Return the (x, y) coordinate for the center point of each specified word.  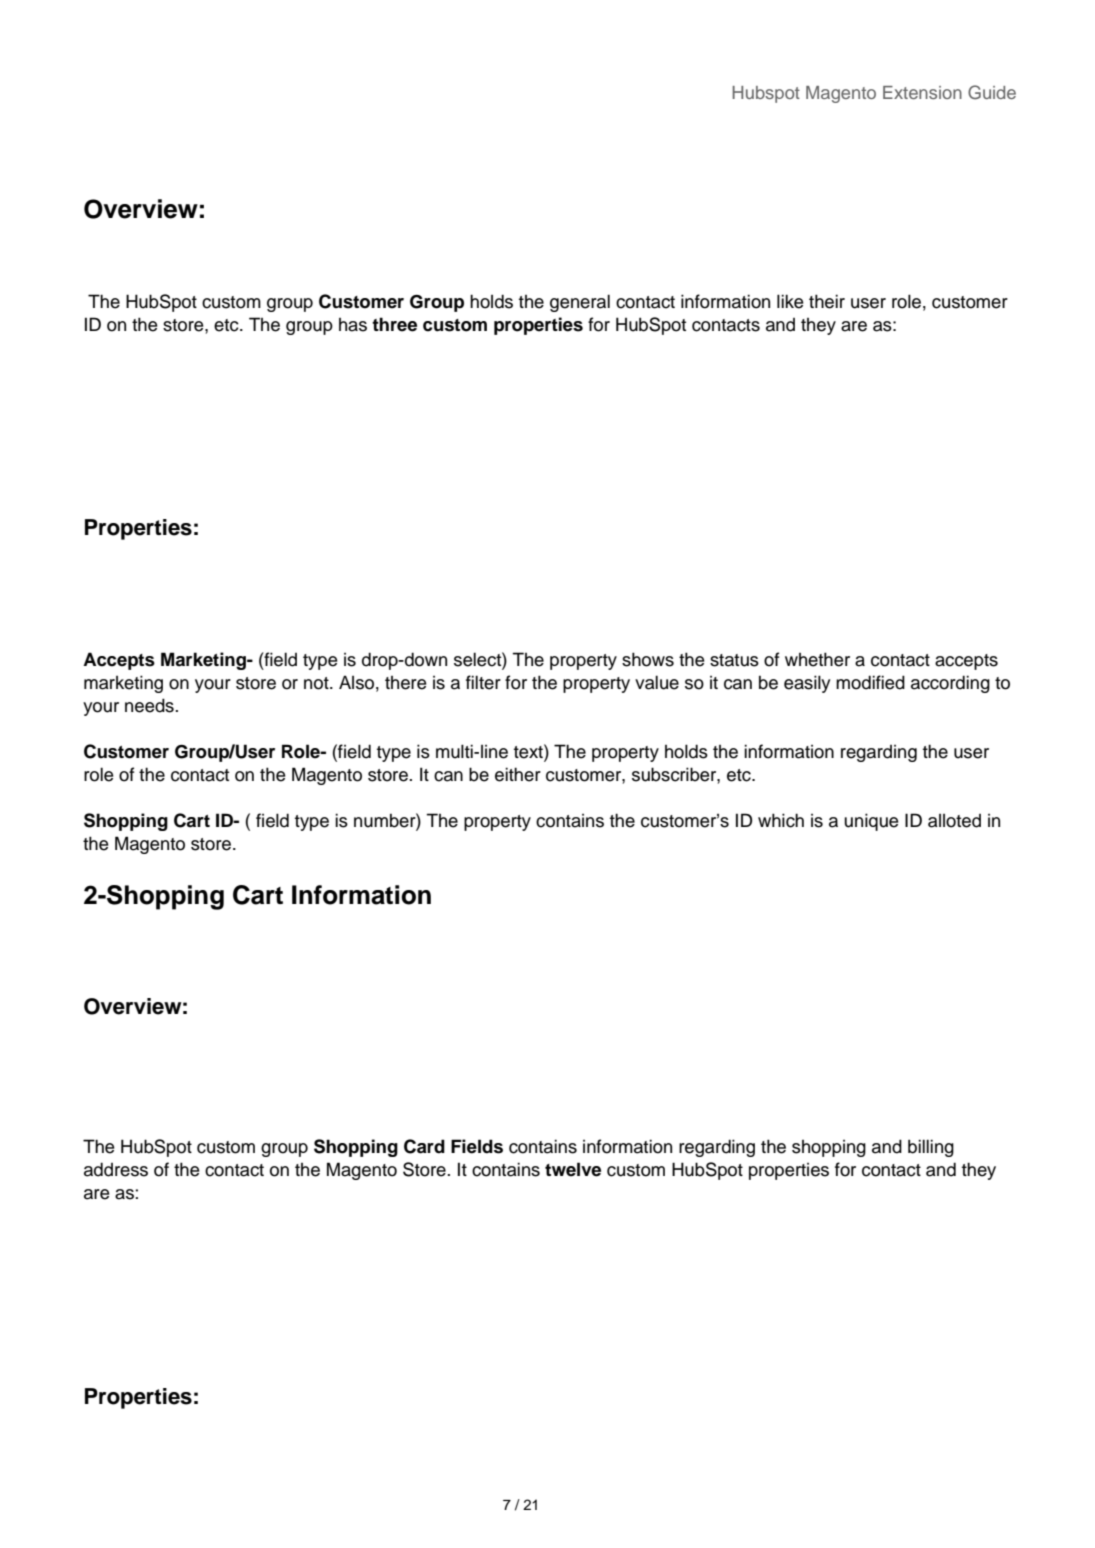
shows (648, 659)
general (580, 303)
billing (931, 1148)
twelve (573, 1169)
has (353, 325)
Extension (922, 92)
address (116, 1169)
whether (817, 659)
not (317, 683)
